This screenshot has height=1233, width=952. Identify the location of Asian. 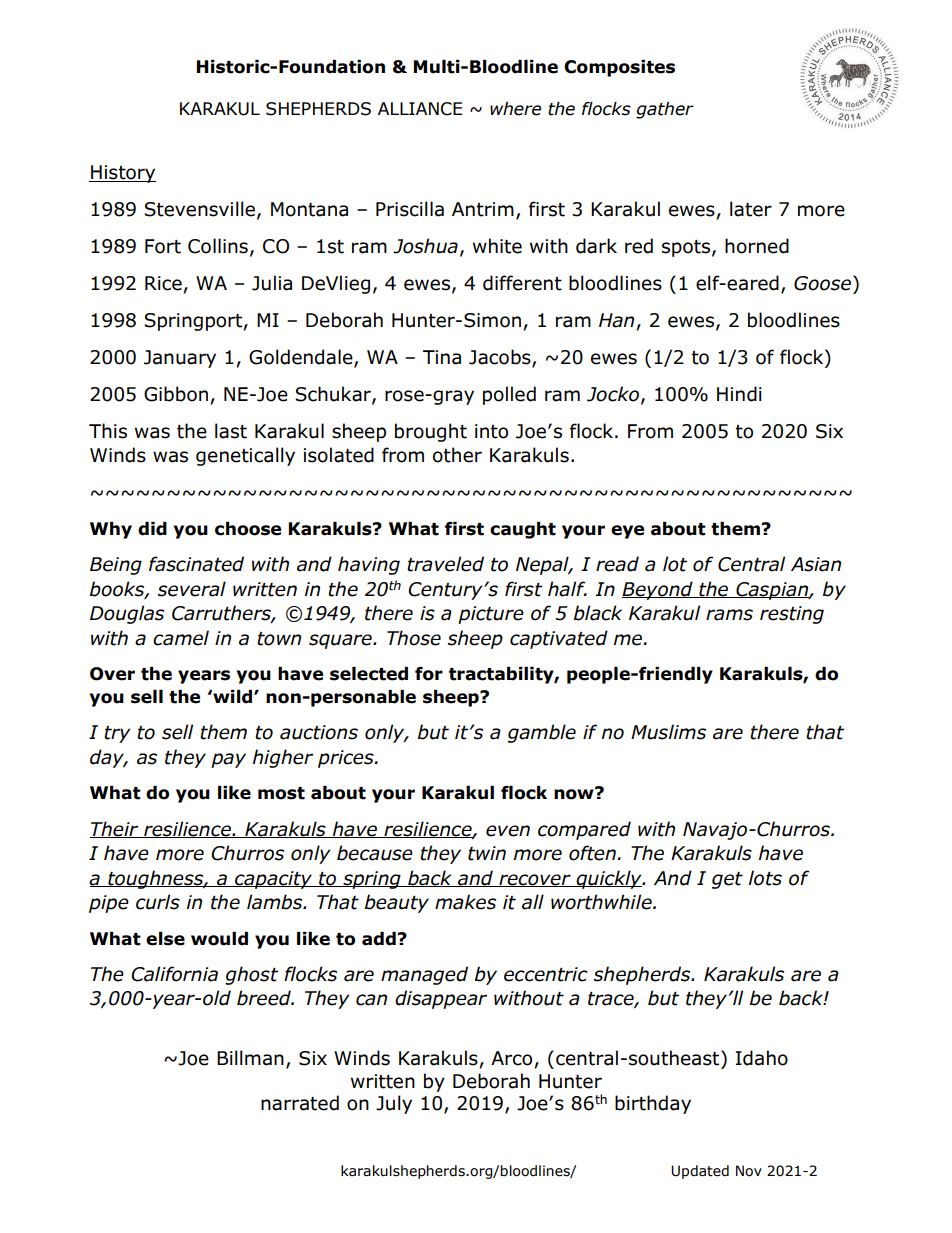
(816, 564).
